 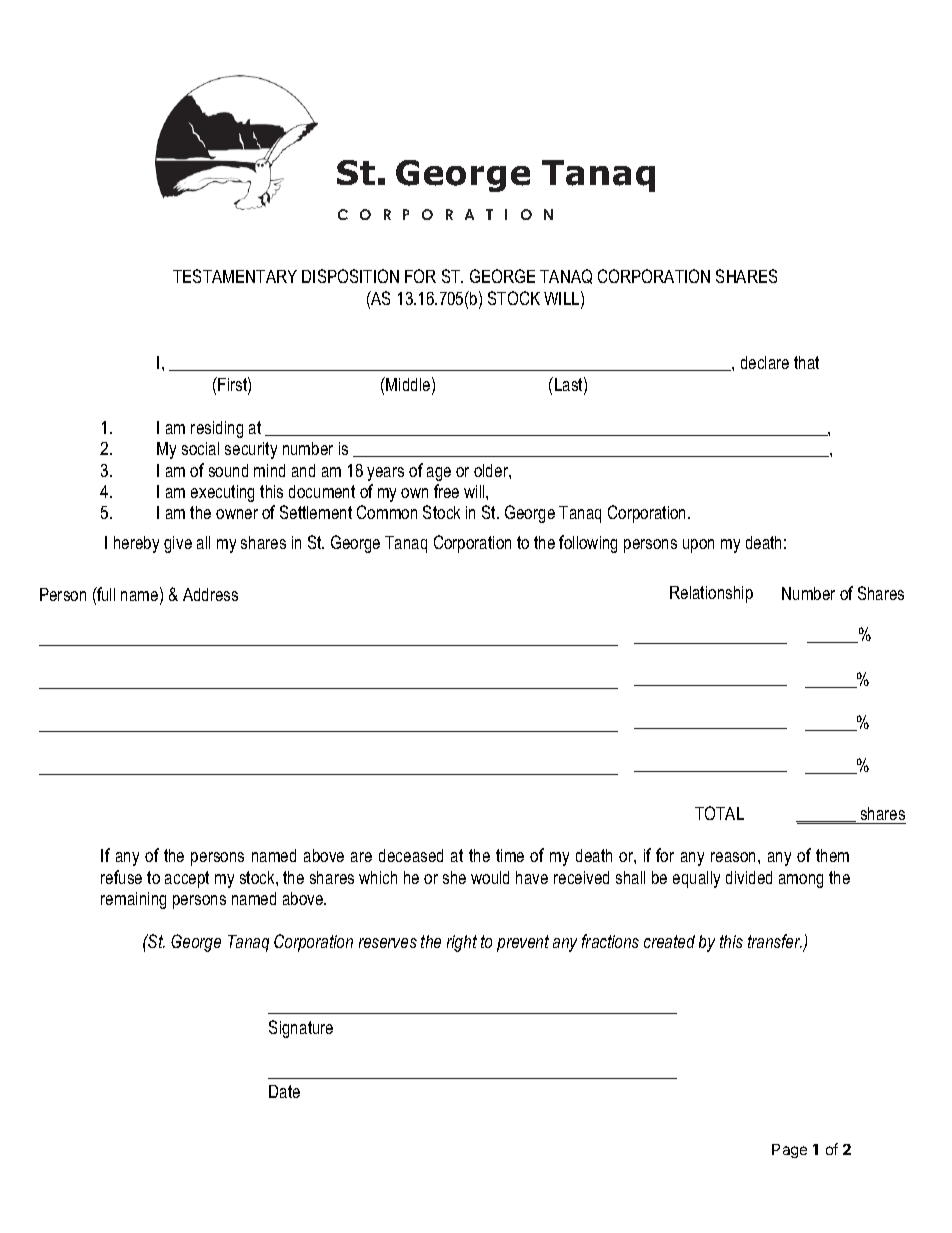 What do you see at coordinates (350, 276) in the page?
I see `DISPOSITION` at bounding box center [350, 276].
